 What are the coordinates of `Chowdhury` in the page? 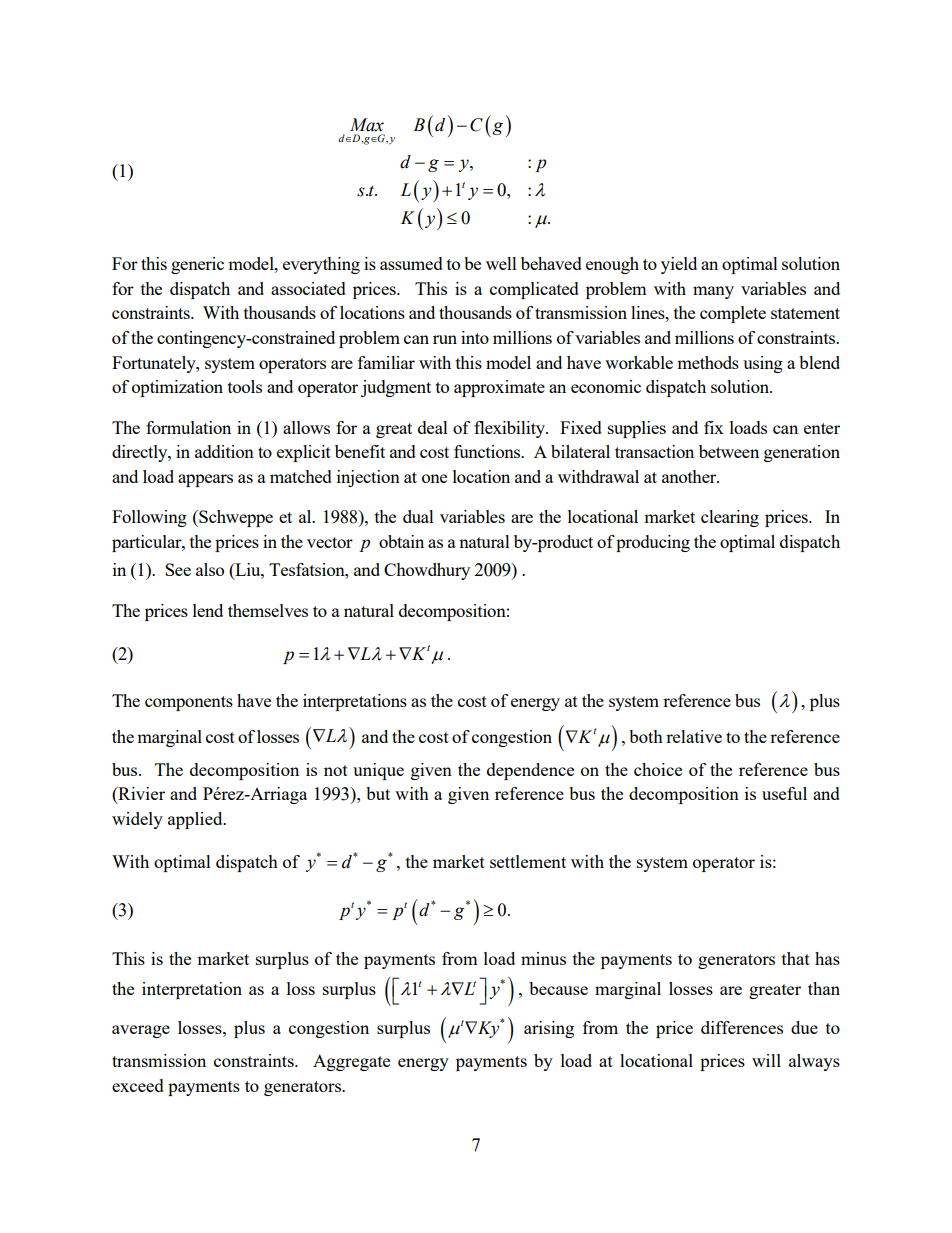 It's located at (427, 571).
